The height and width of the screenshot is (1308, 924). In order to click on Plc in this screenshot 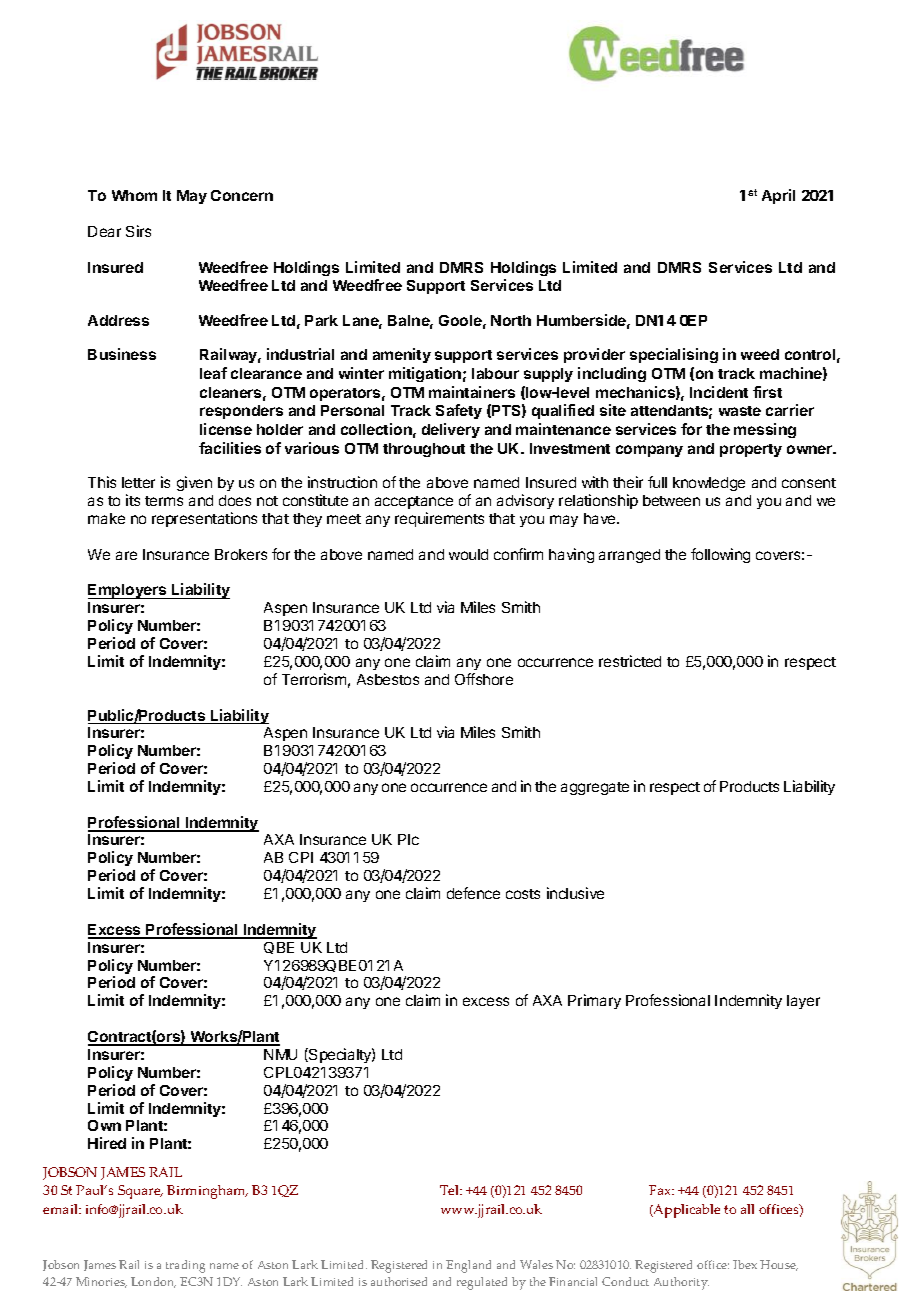, I will do `click(408, 839)`.
